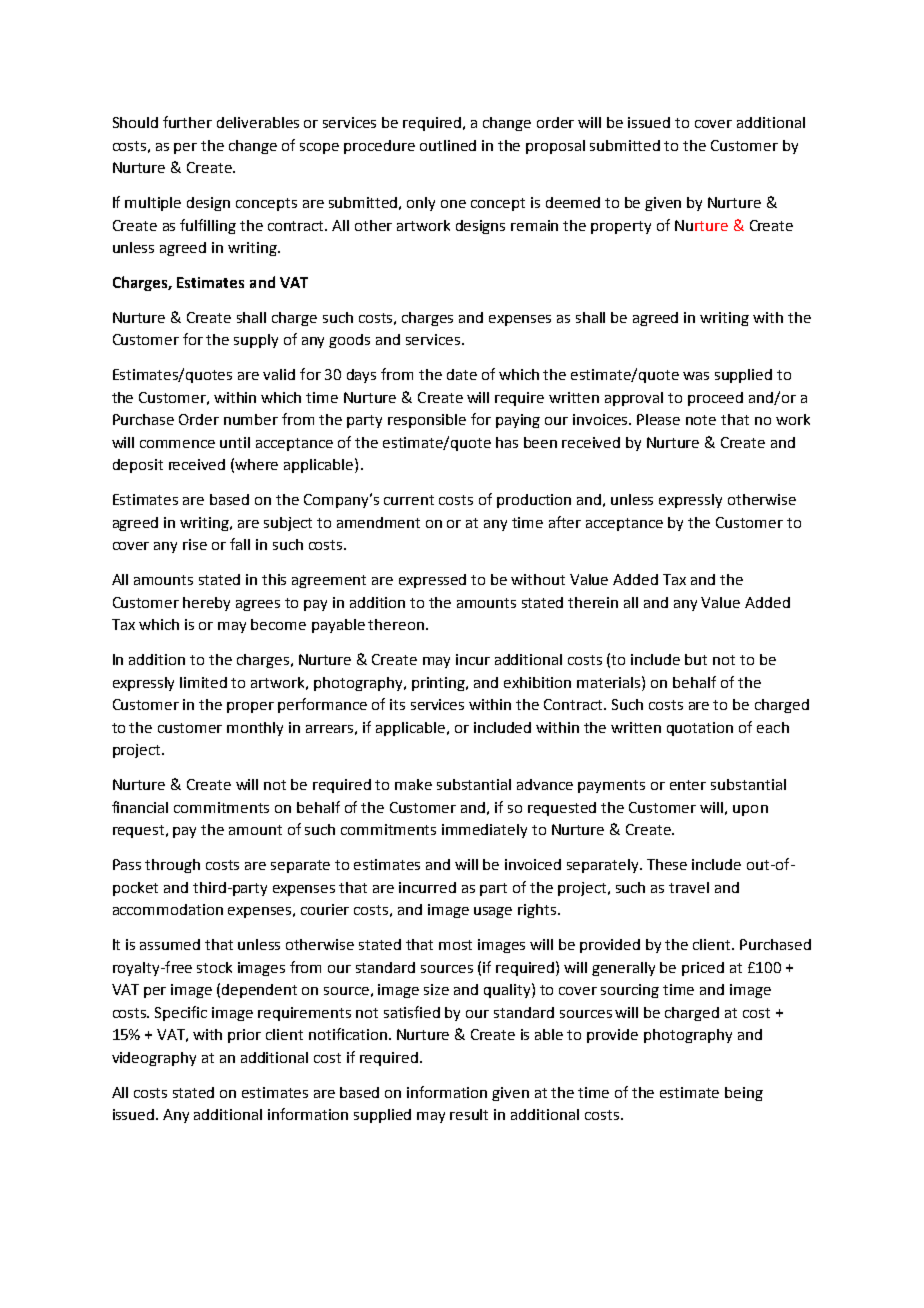 This screenshot has width=924, height=1308. I want to click on hereby, so click(206, 604).
